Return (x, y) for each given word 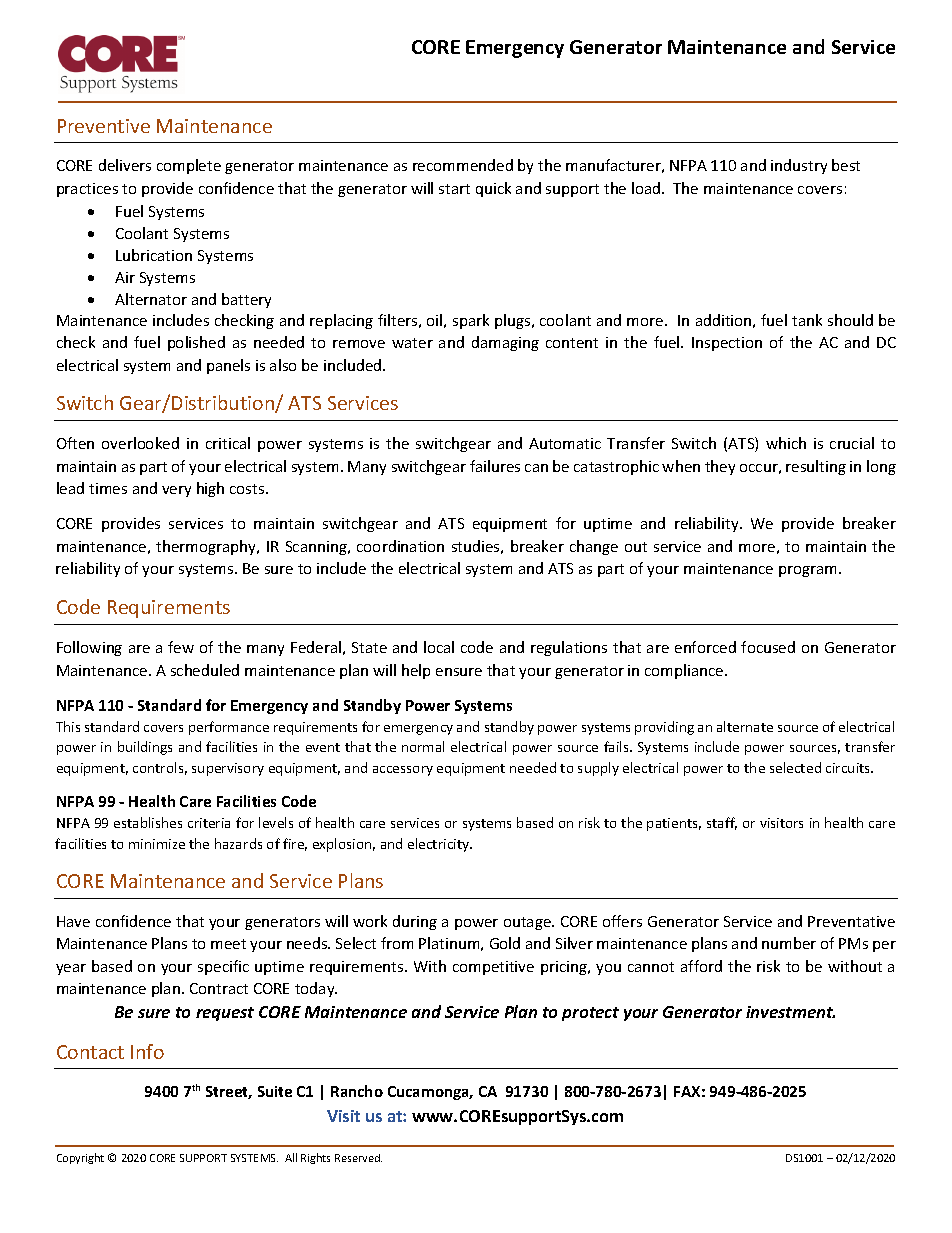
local (439, 647)
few (181, 647)
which (786, 443)
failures (495, 466)
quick (493, 189)
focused (768, 647)
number (789, 943)
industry (799, 166)
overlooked (140, 443)
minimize (157, 844)
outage (528, 923)
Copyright (80, 1158)
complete (189, 166)
